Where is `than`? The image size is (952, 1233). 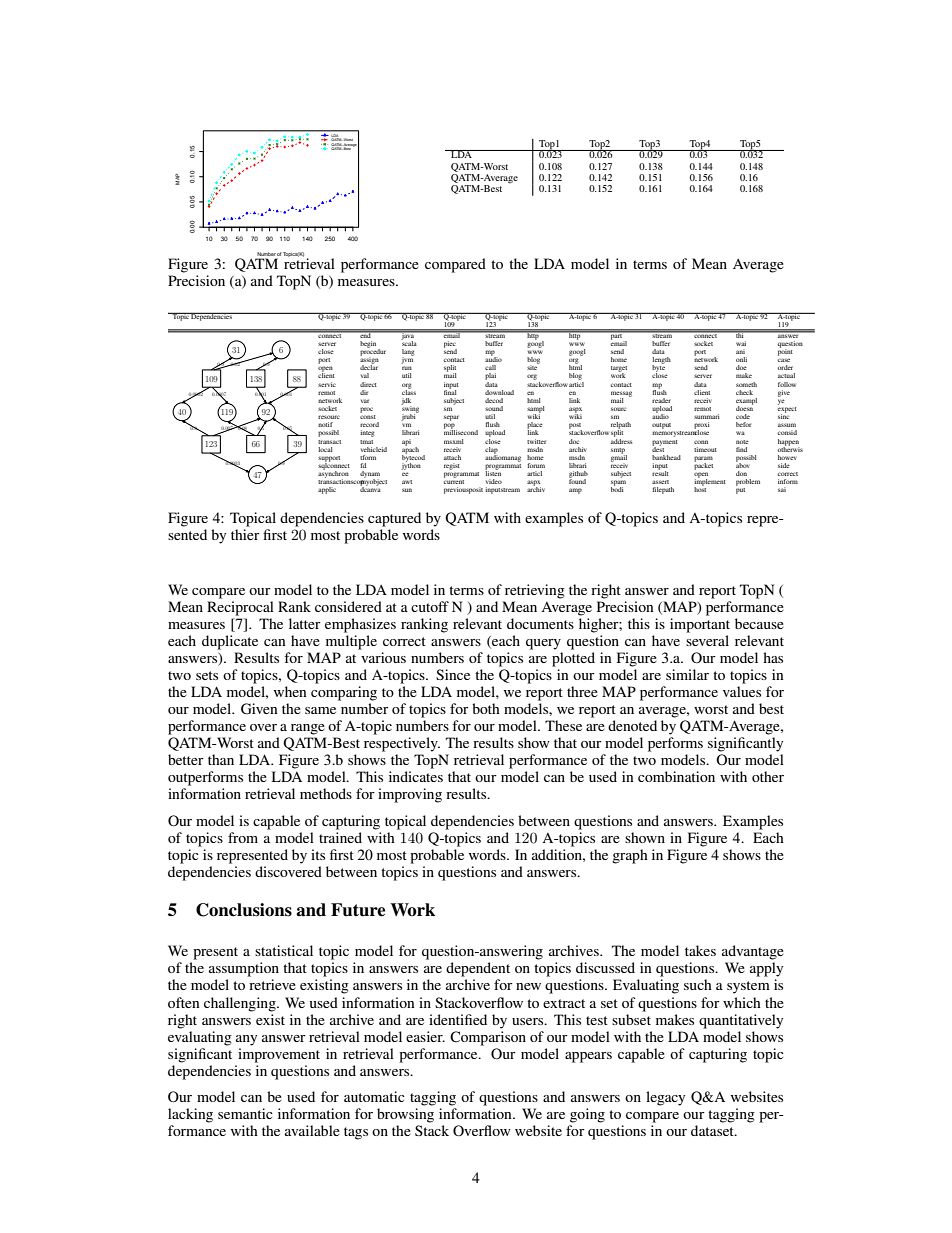 than is located at coordinates (221, 759).
